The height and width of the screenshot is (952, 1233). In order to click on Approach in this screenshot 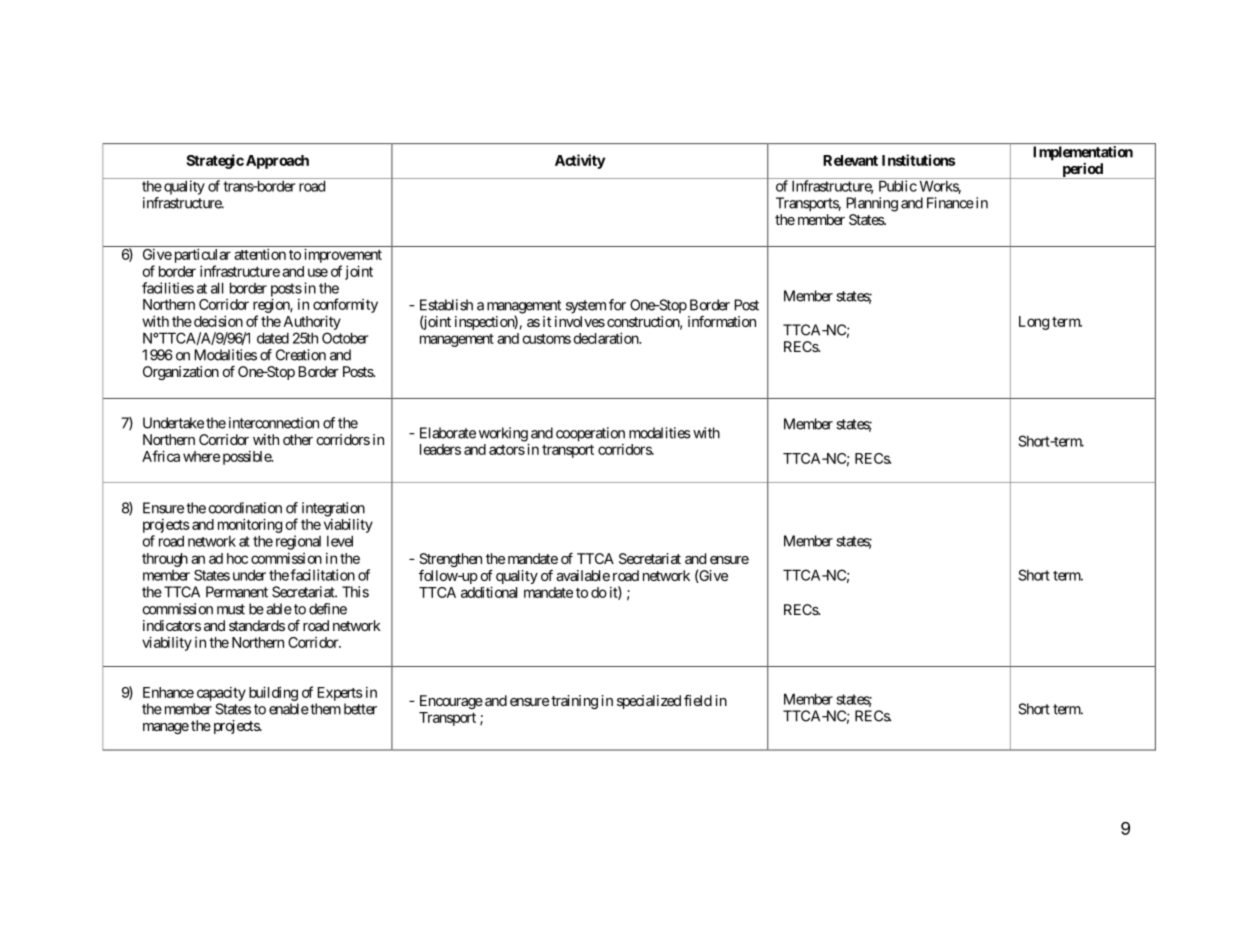, I will do `click(277, 162)`.
